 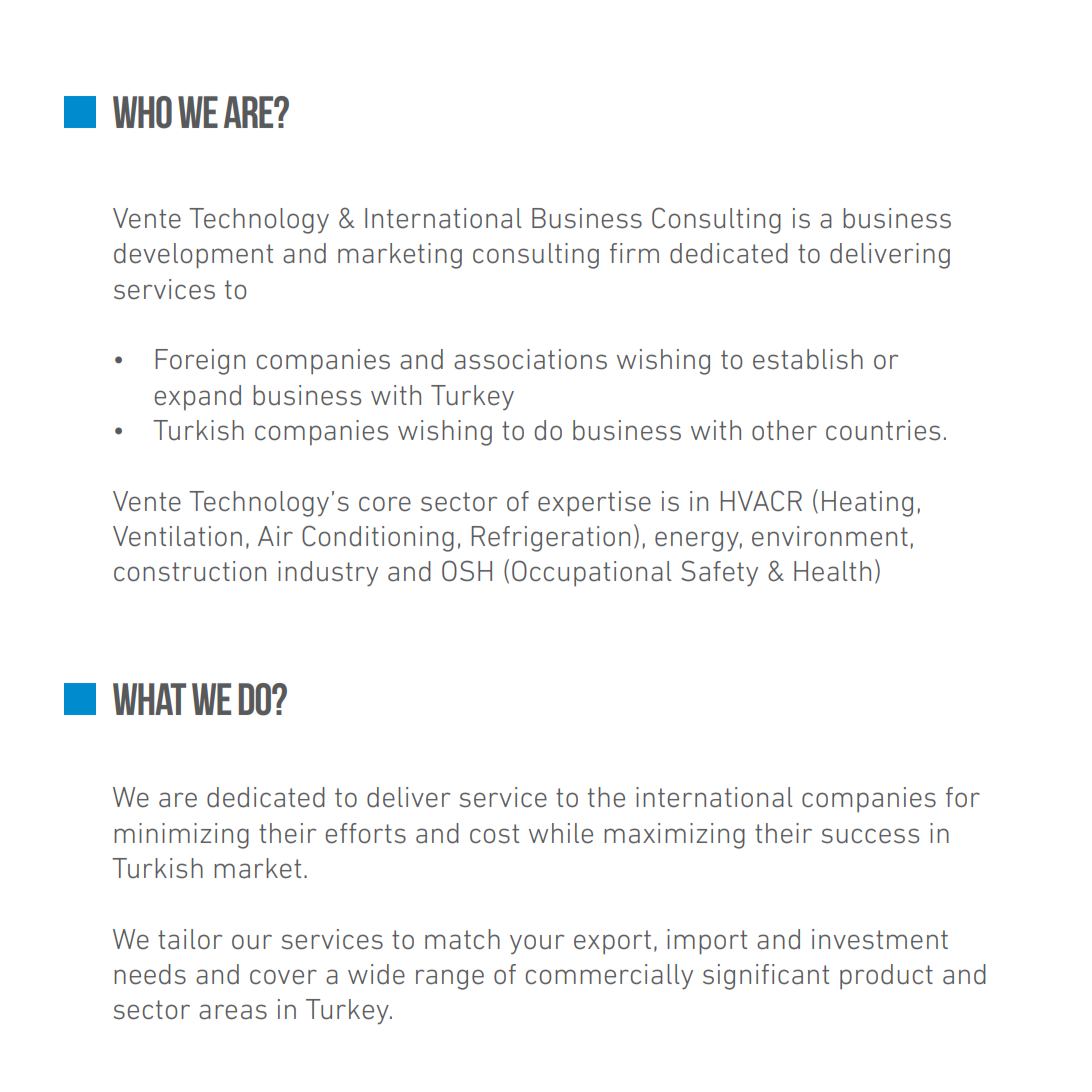 What do you see at coordinates (142, 112) in the screenshot?
I see `who` at bounding box center [142, 112].
